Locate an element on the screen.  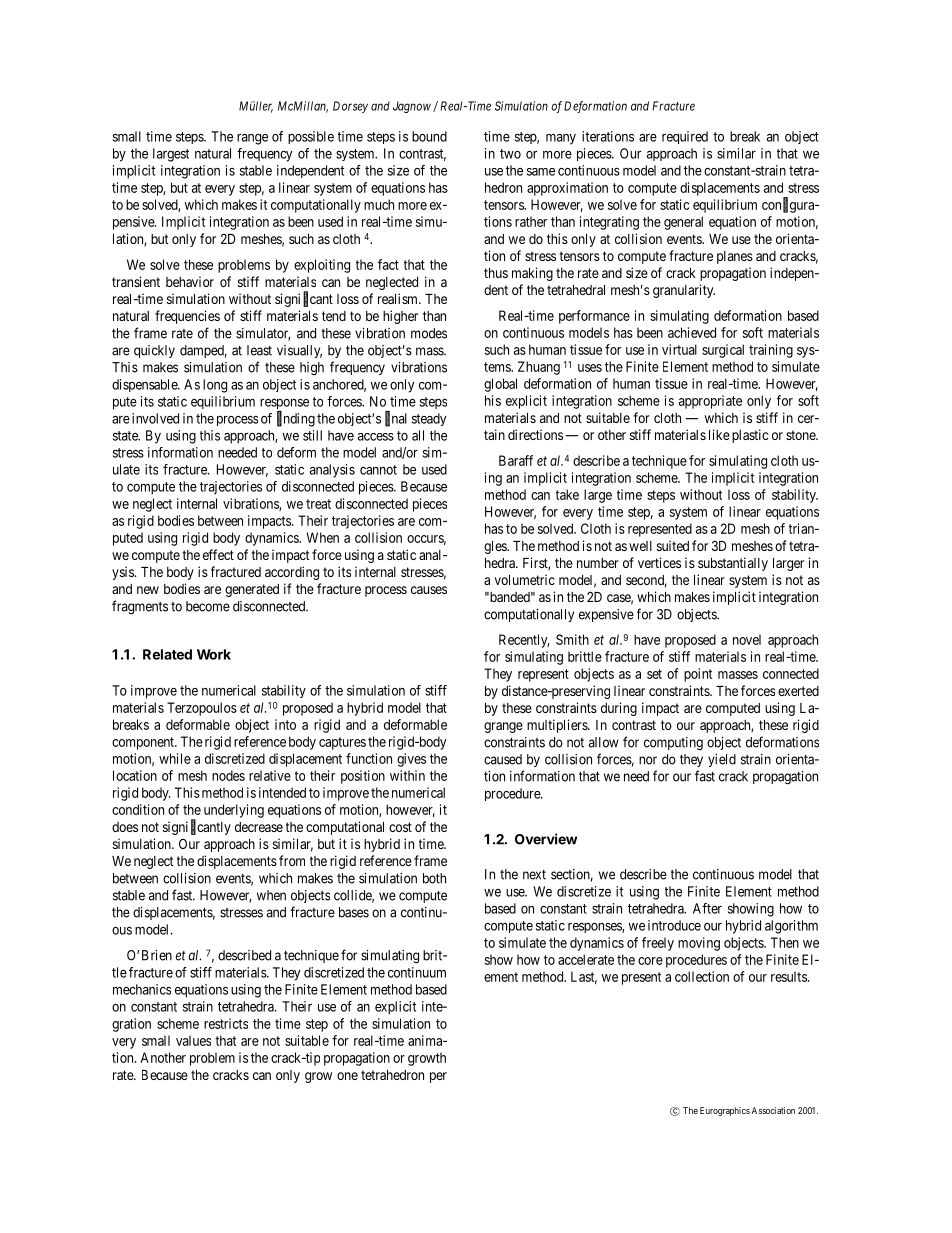
restricts is located at coordinates (226, 1023).
